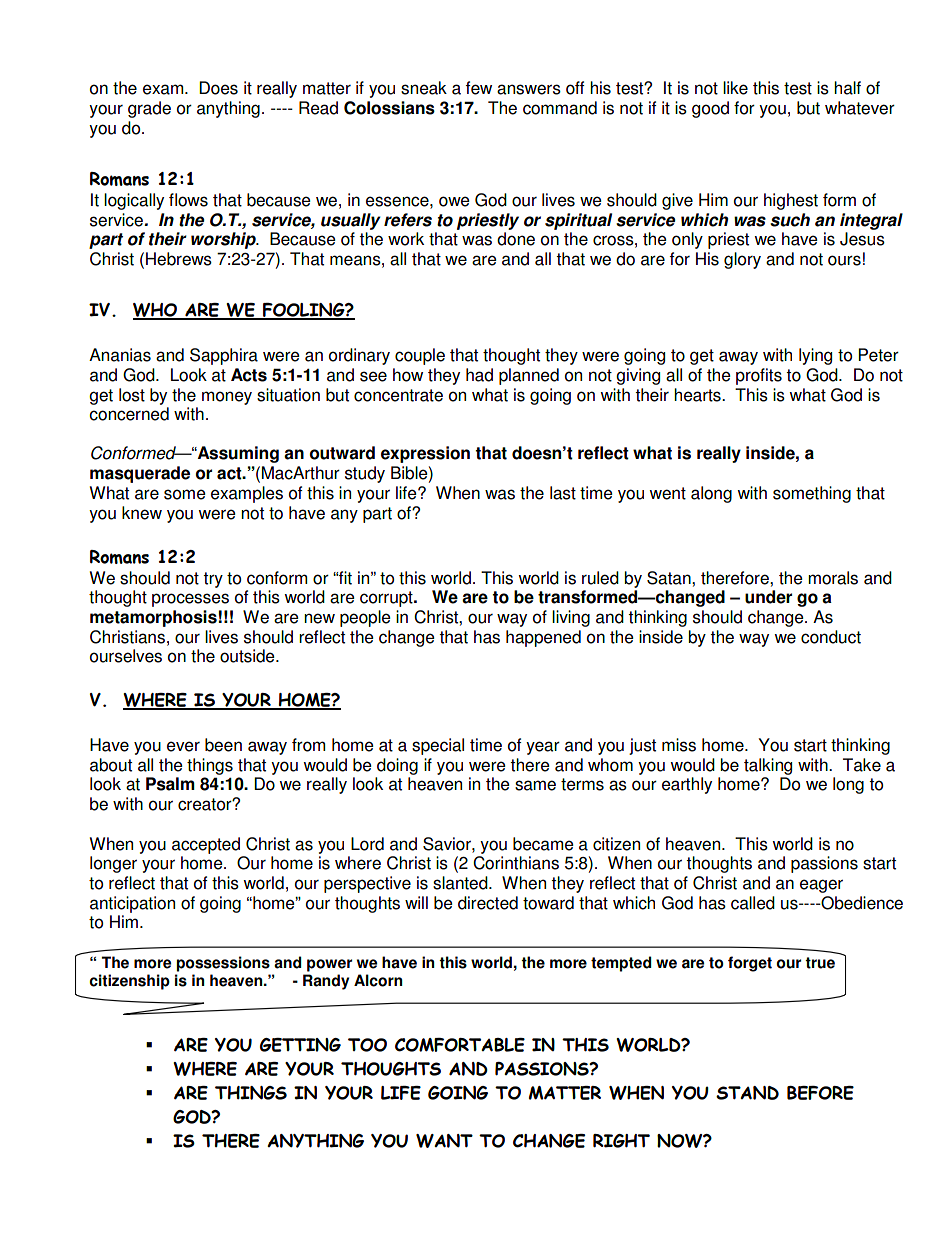 The height and width of the screenshot is (1233, 952). I want to click on possessions, so click(223, 964).
